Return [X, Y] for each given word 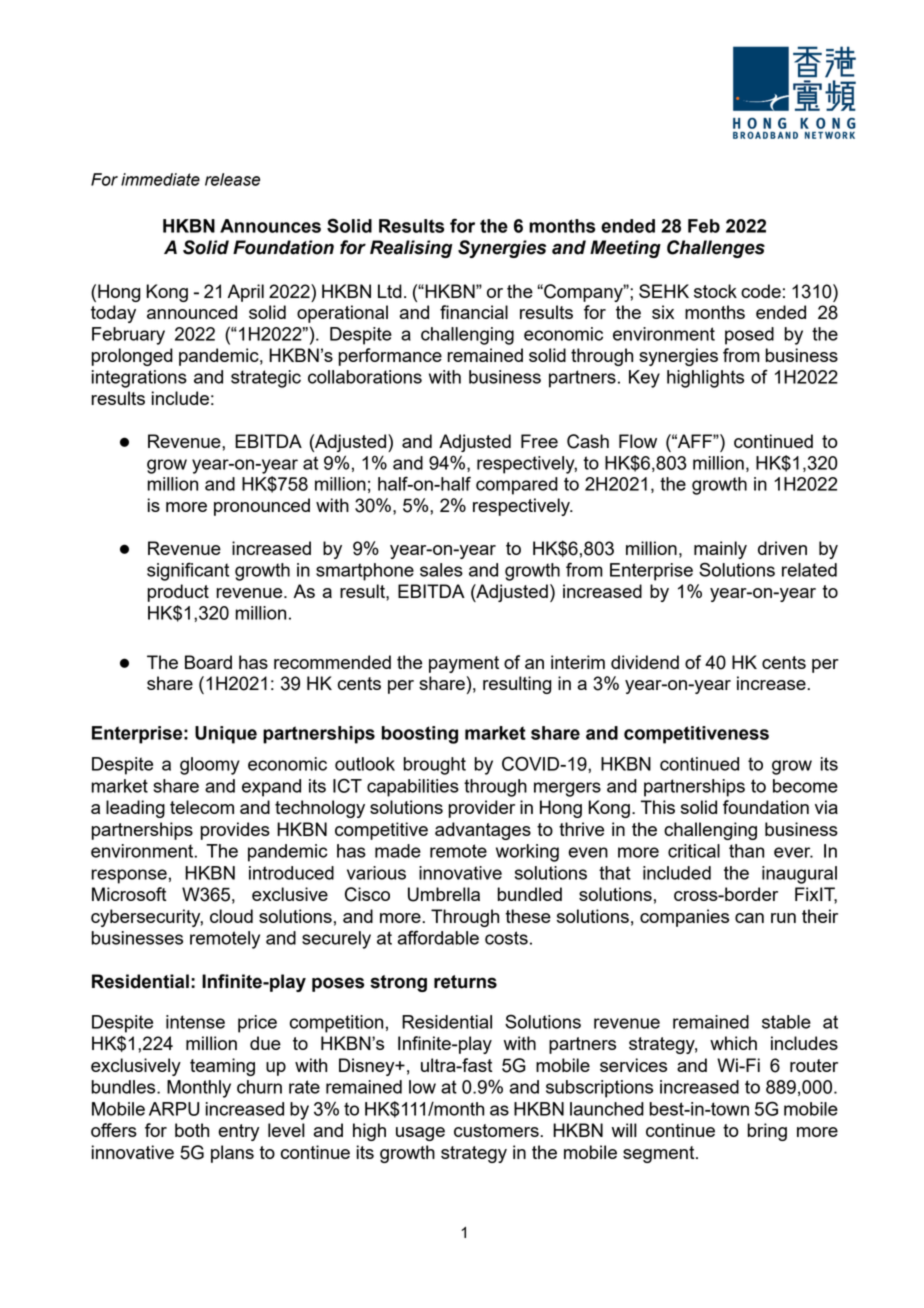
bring [767, 1132]
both [192, 1130]
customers [496, 1130]
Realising [411, 249]
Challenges [716, 249]
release [232, 179]
